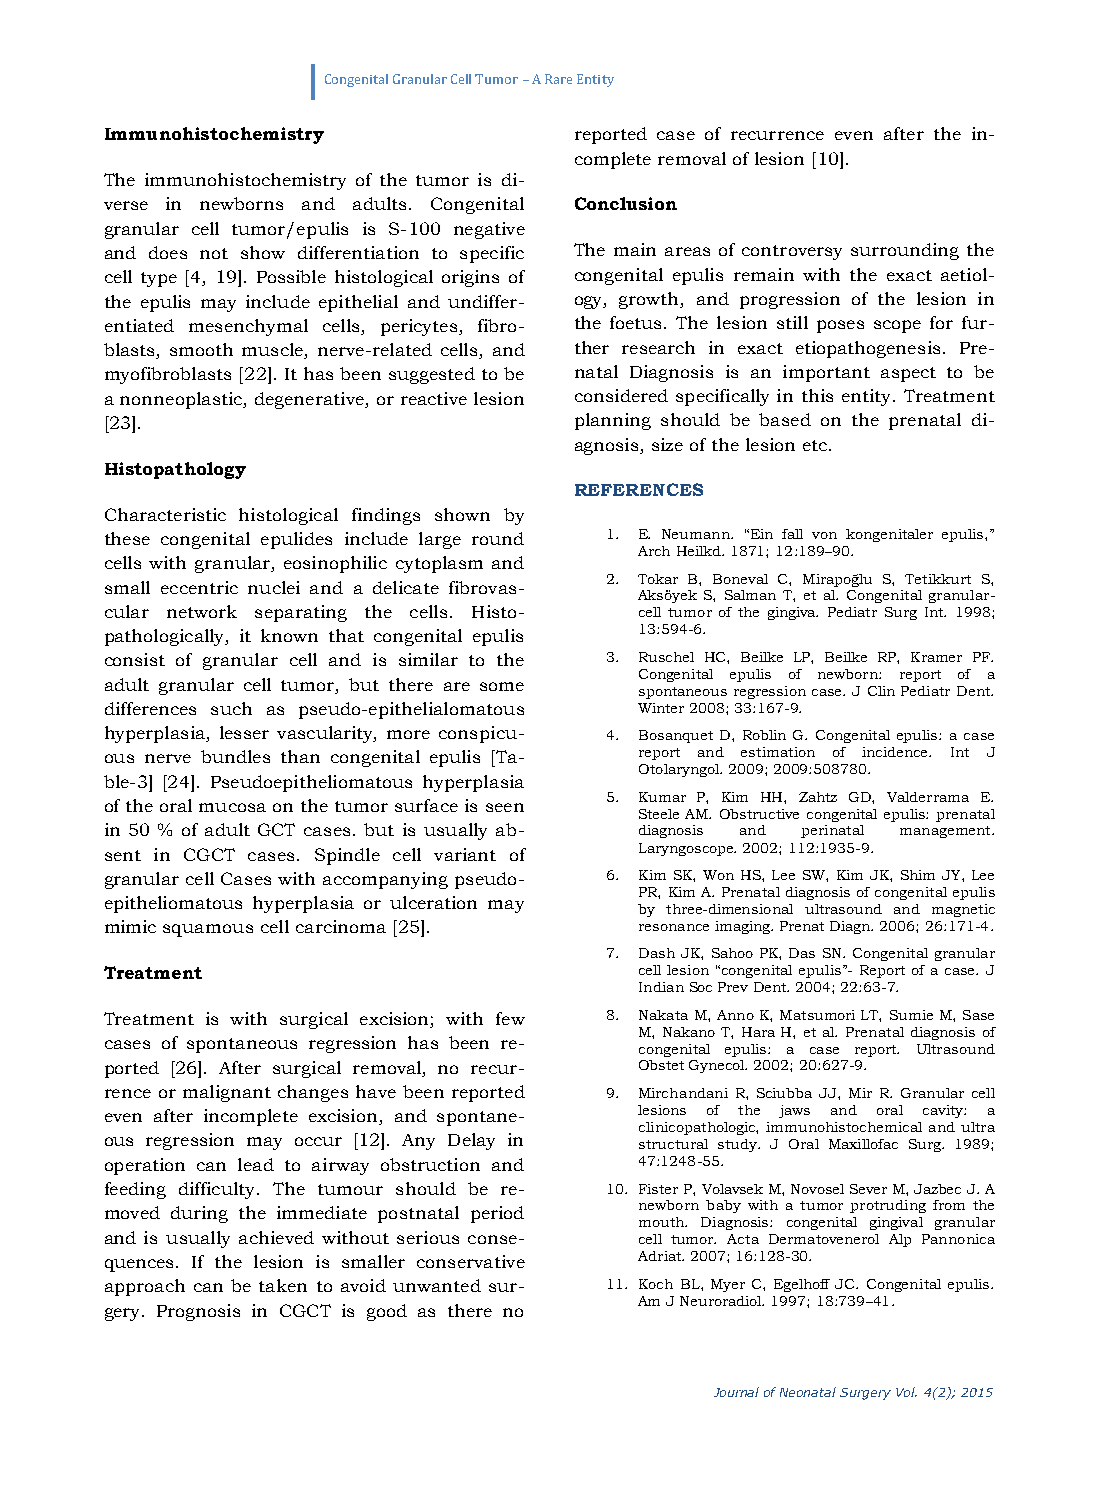  Describe the element at coordinates (440, 540) in the page. I see `large` at that location.
